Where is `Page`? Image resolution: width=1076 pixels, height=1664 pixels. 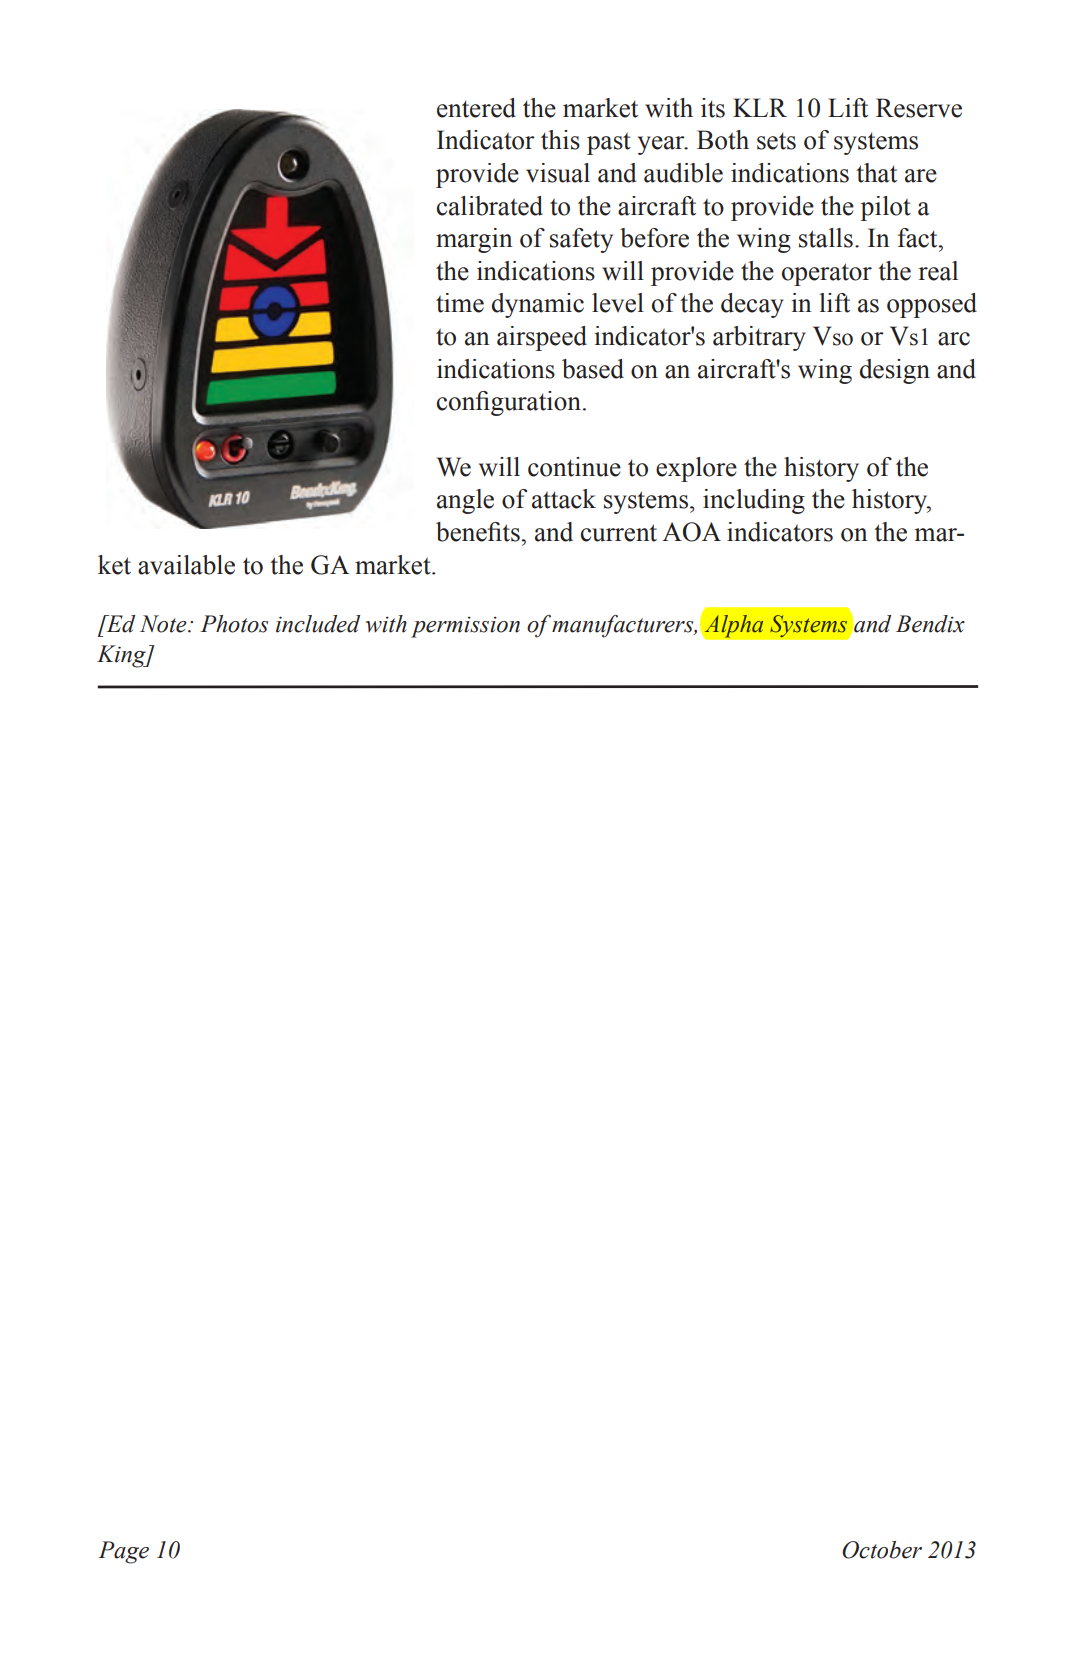
Page is located at coordinates (123, 1552).
